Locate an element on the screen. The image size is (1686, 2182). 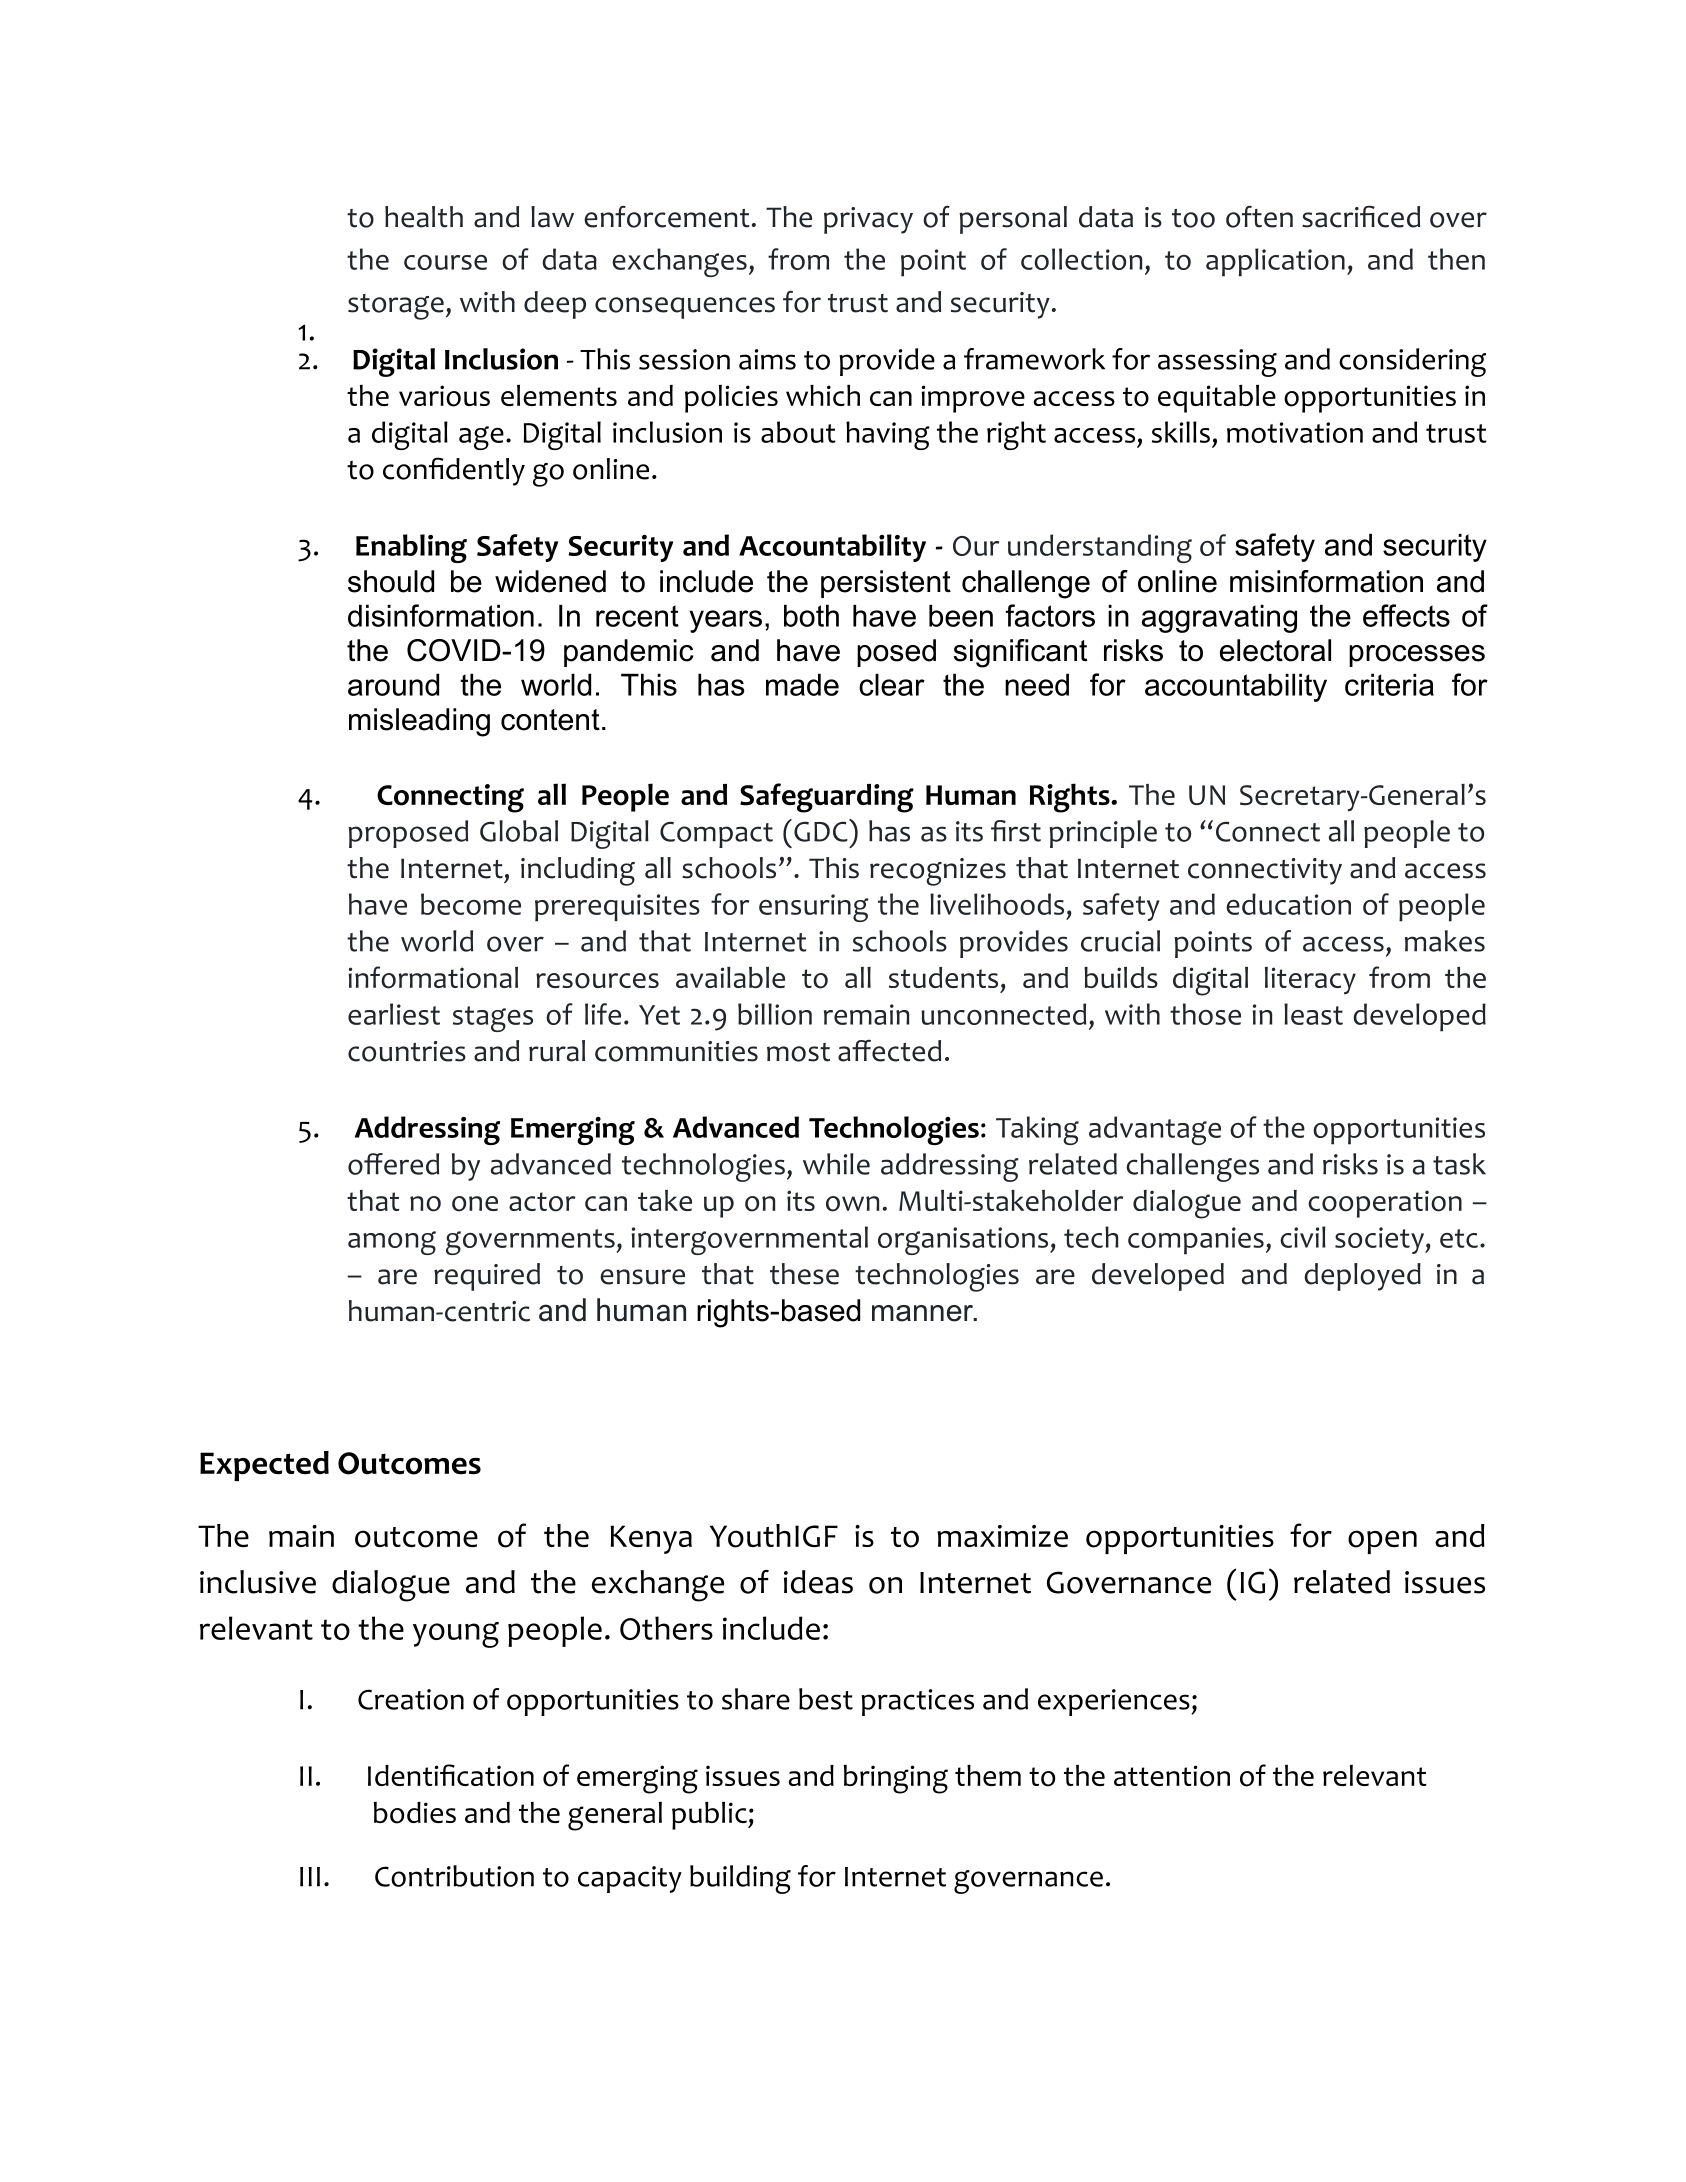
Safeguarding is located at coordinates (827, 798).
